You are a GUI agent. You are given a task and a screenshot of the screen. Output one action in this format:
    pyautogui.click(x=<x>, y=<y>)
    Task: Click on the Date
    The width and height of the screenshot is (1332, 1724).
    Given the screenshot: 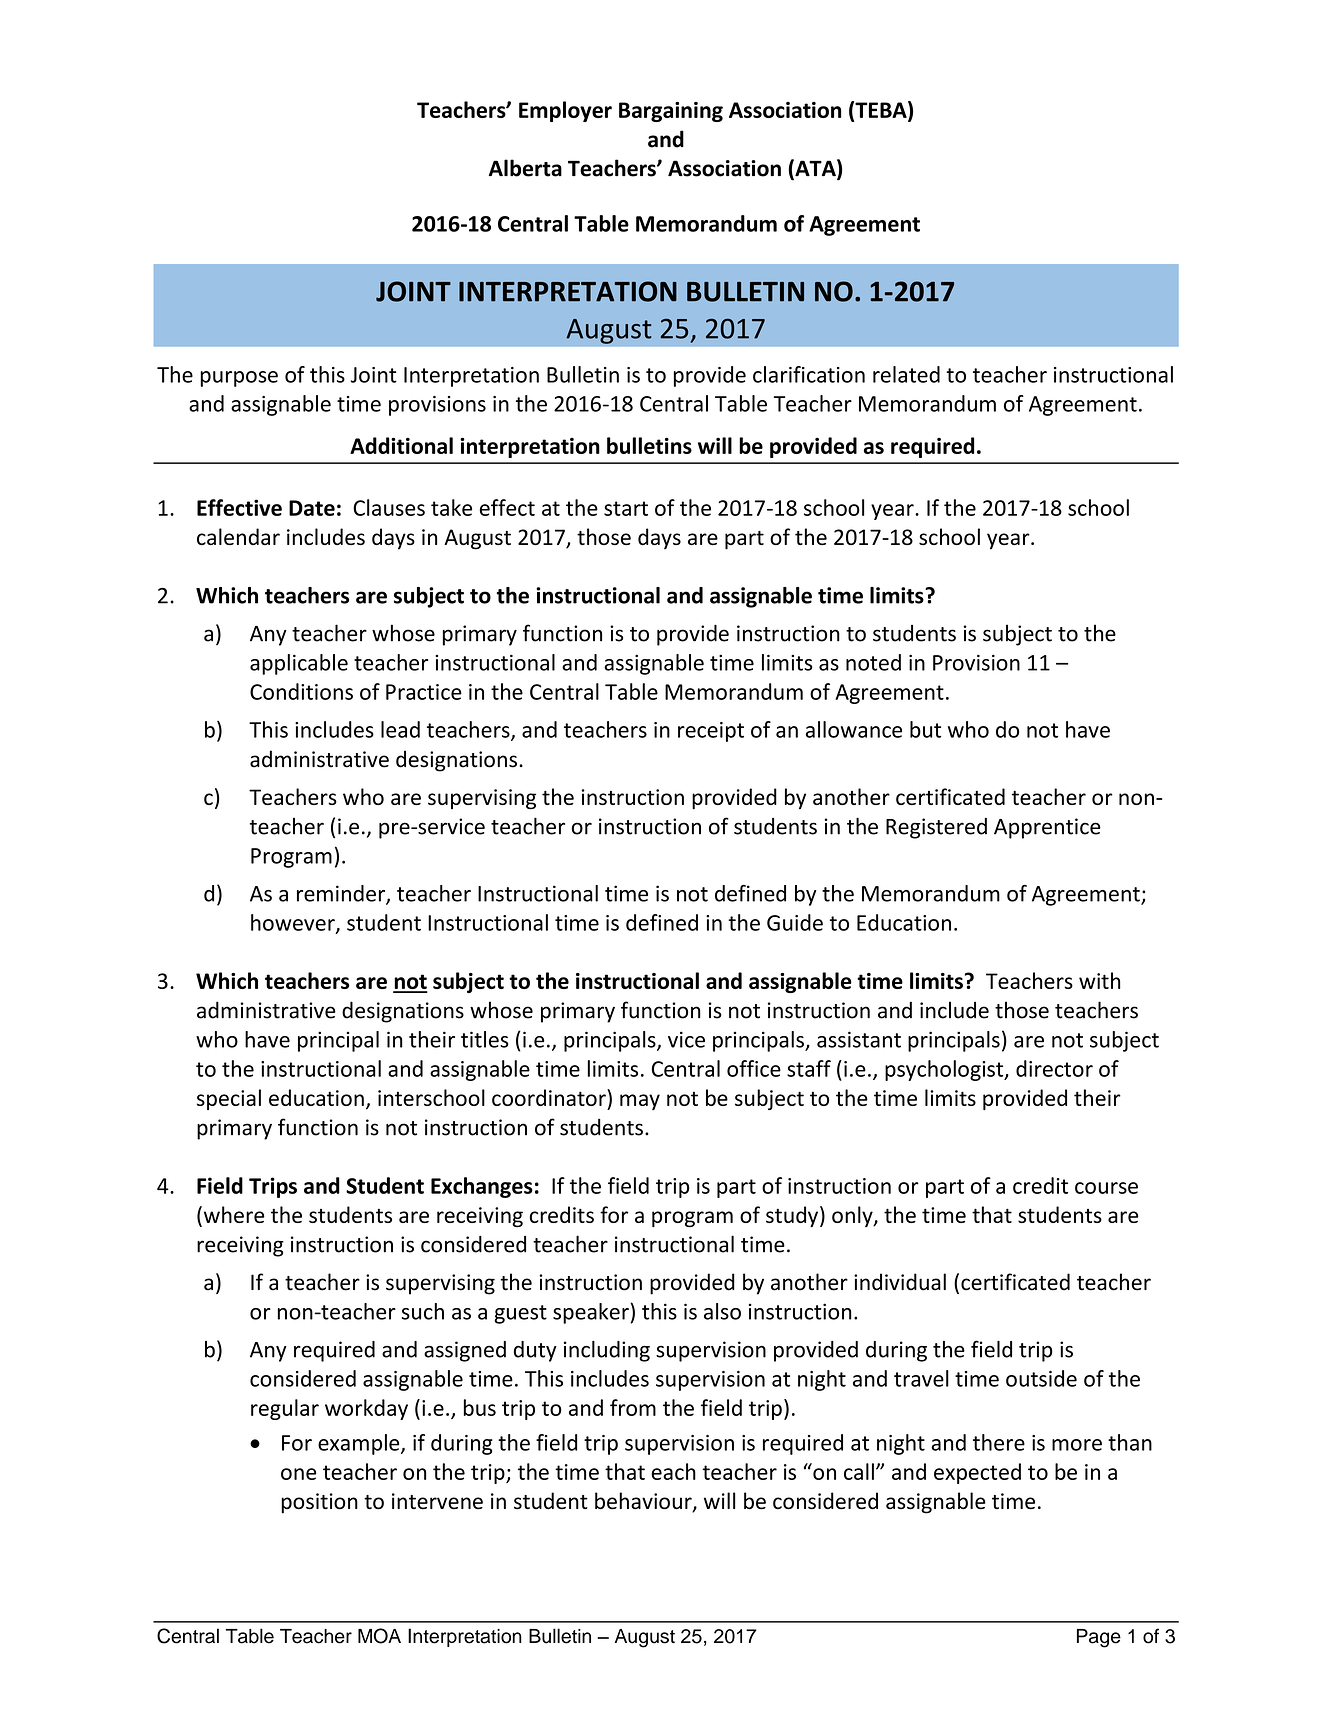 What is the action you would take?
    pyautogui.click(x=312, y=508)
